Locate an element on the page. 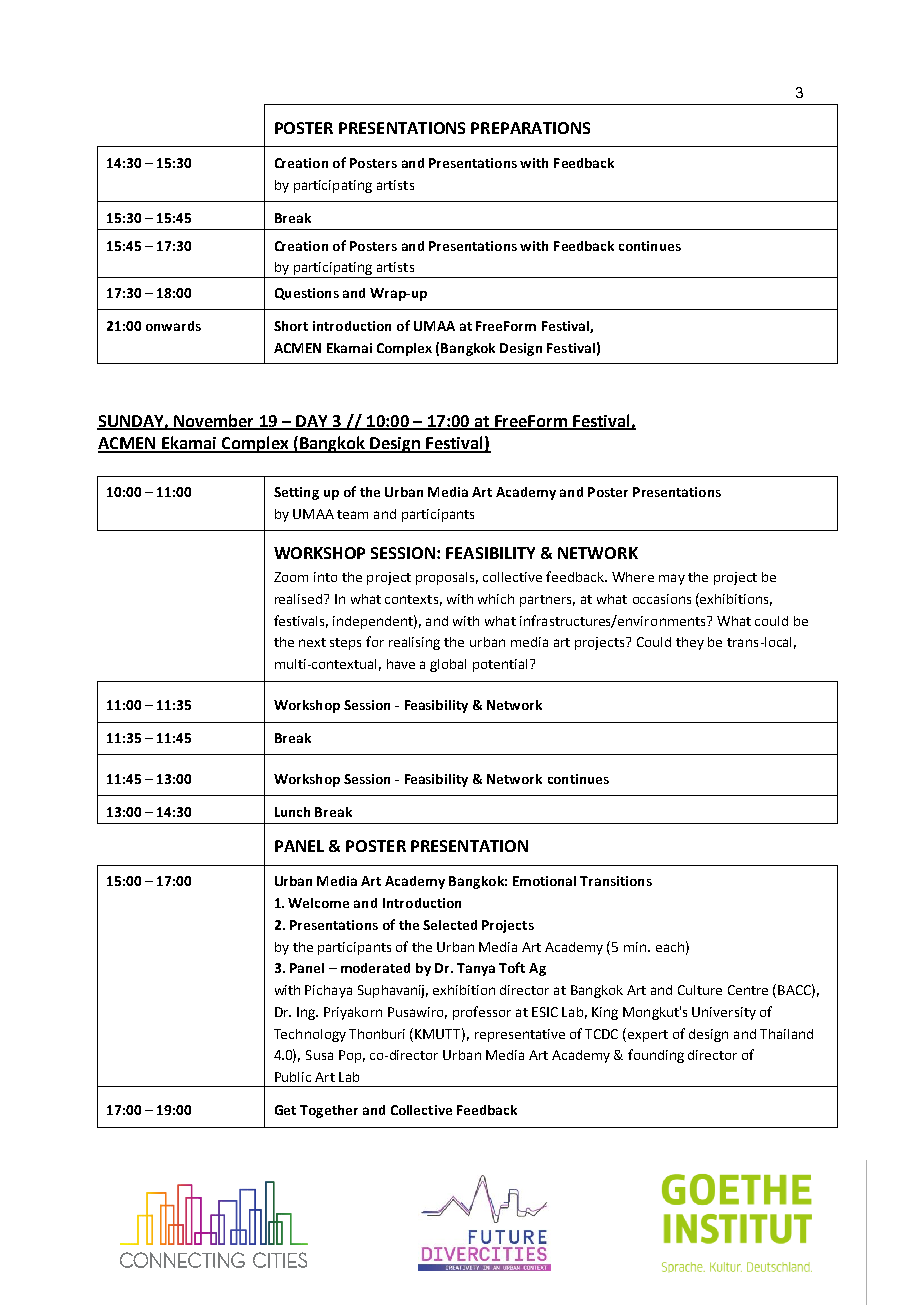  Lunch is located at coordinates (292, 812).
